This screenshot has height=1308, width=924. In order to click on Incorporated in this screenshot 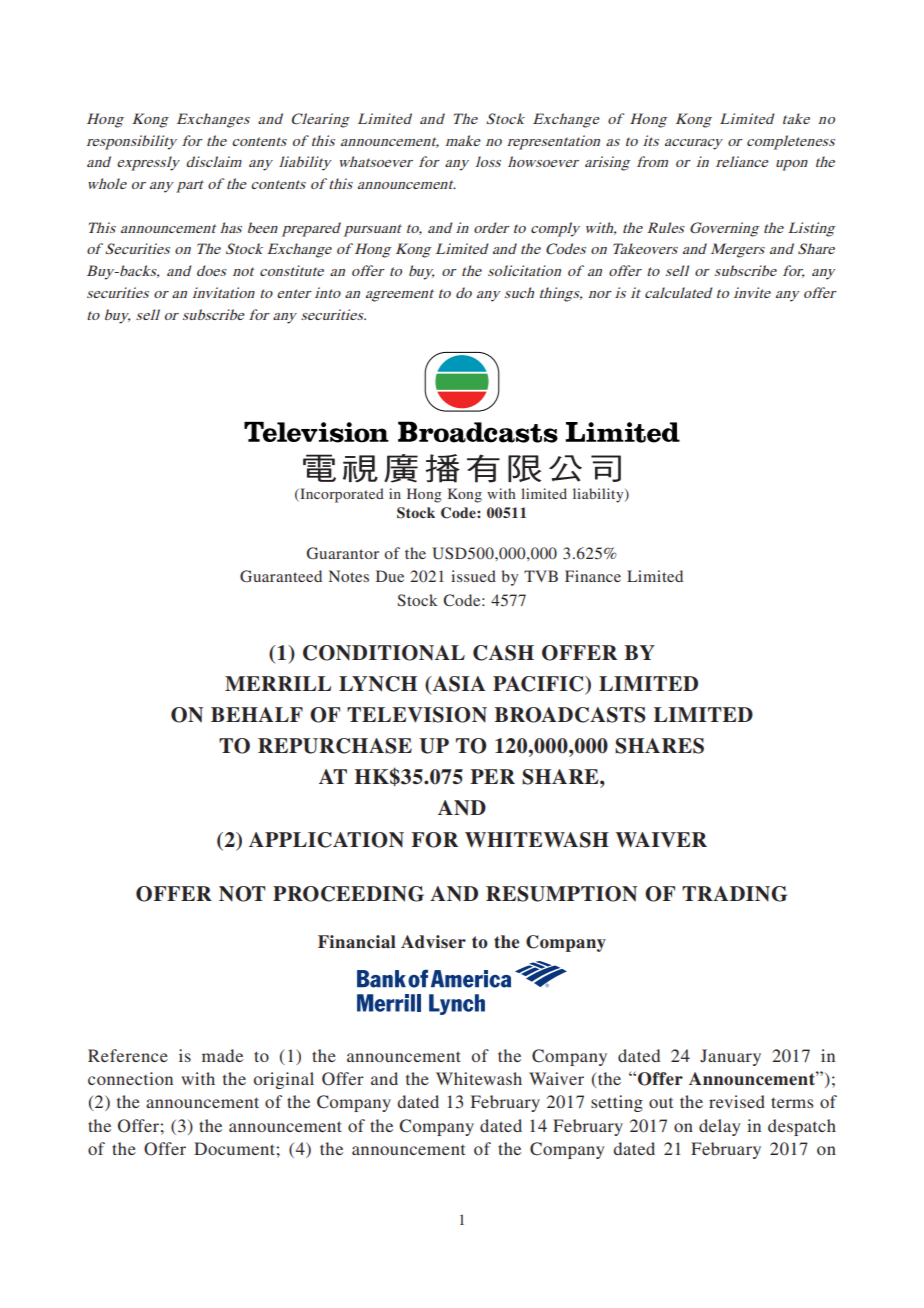, I will do `click(341, 495)`.
